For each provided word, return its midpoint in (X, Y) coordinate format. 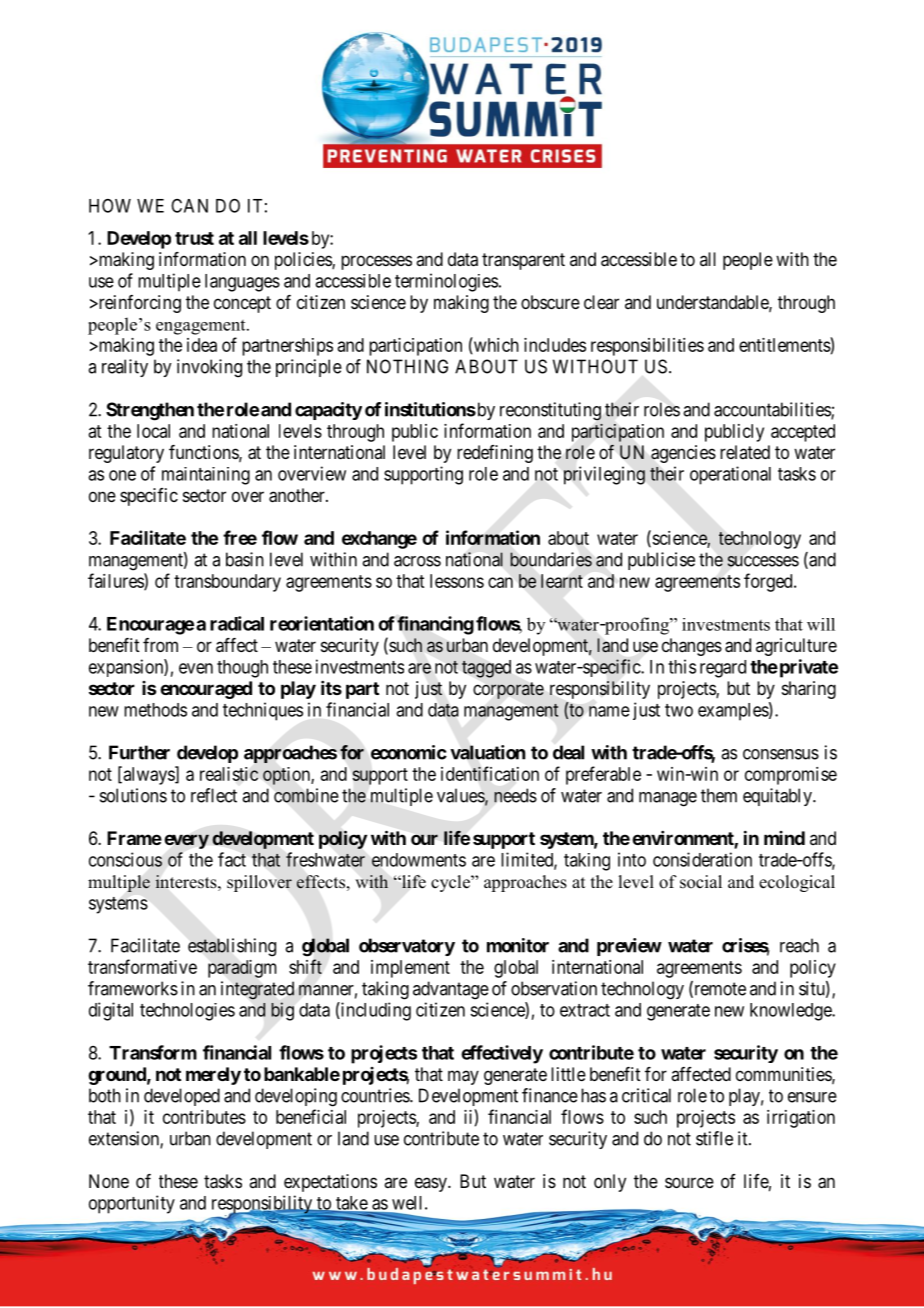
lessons (457, 581)
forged (769, 582)
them (719, 795)
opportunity (132, 1204)
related (745, 452)
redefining (495, 454)
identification (490, 773)
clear (601, 302)
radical (237, 623)
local (153, 431)
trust (194, 238)
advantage (451, 990)
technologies (187, 1012)
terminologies (446, 282)
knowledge (791, 1012)
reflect (214, 795)
